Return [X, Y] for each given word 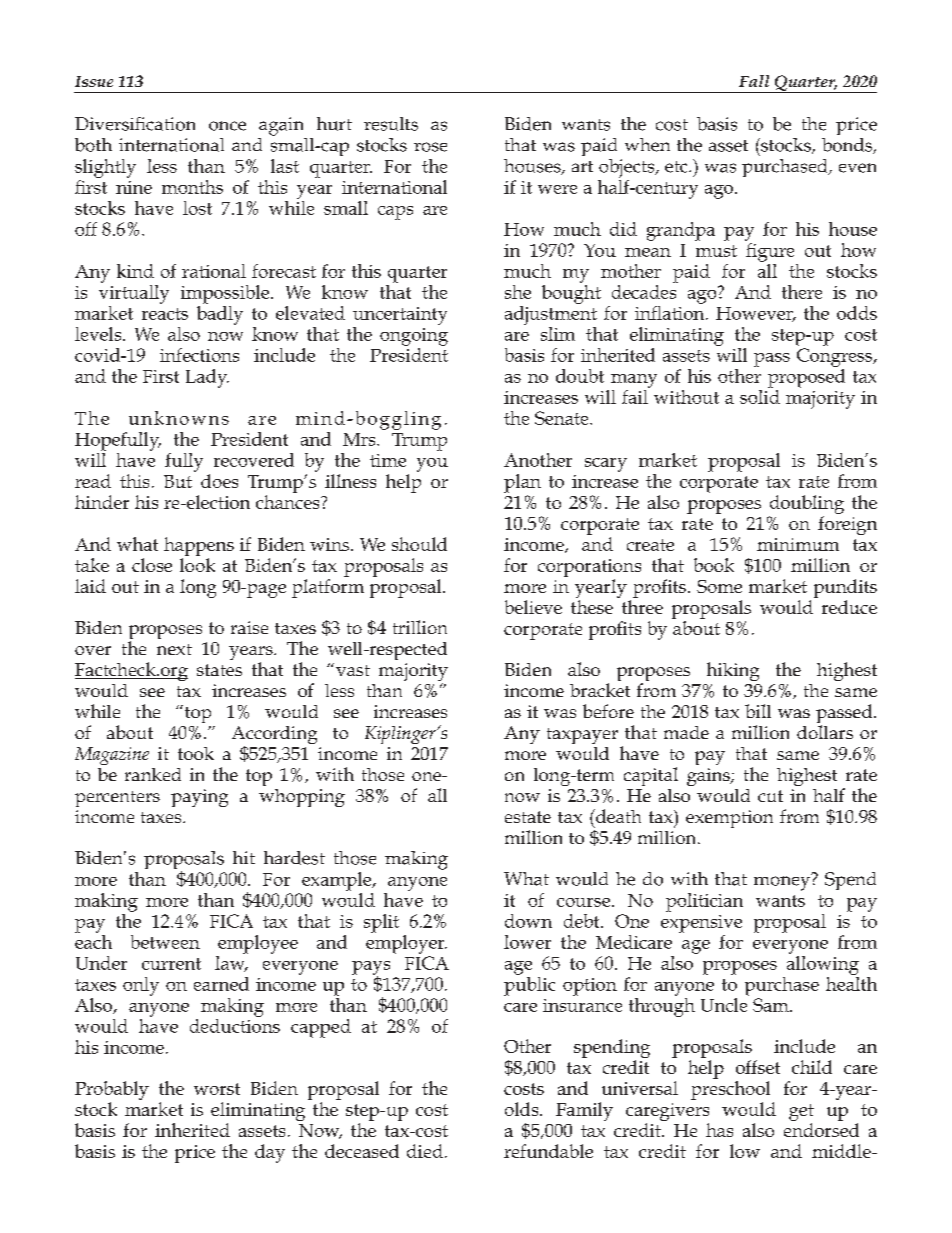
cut [770, 796]
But [178, 481]
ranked [153, 774]
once [227, 126]
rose [430, 147]
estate [528, 817]
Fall [754, 81]
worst [217, 1089]
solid [760, 395]
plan [522, 483]
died [425, 1151]
